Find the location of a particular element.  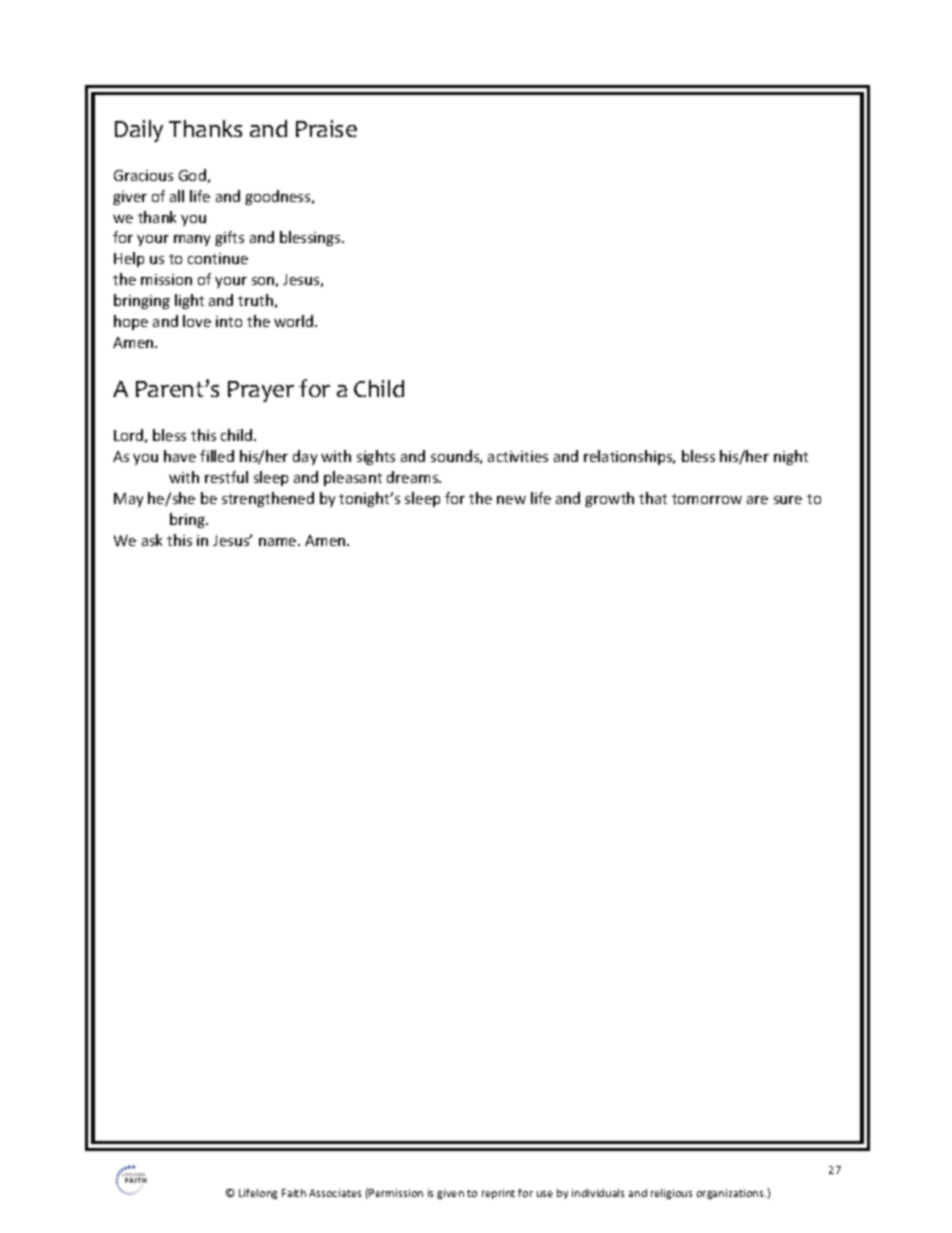

activities is located at coordinates (518, 456).
